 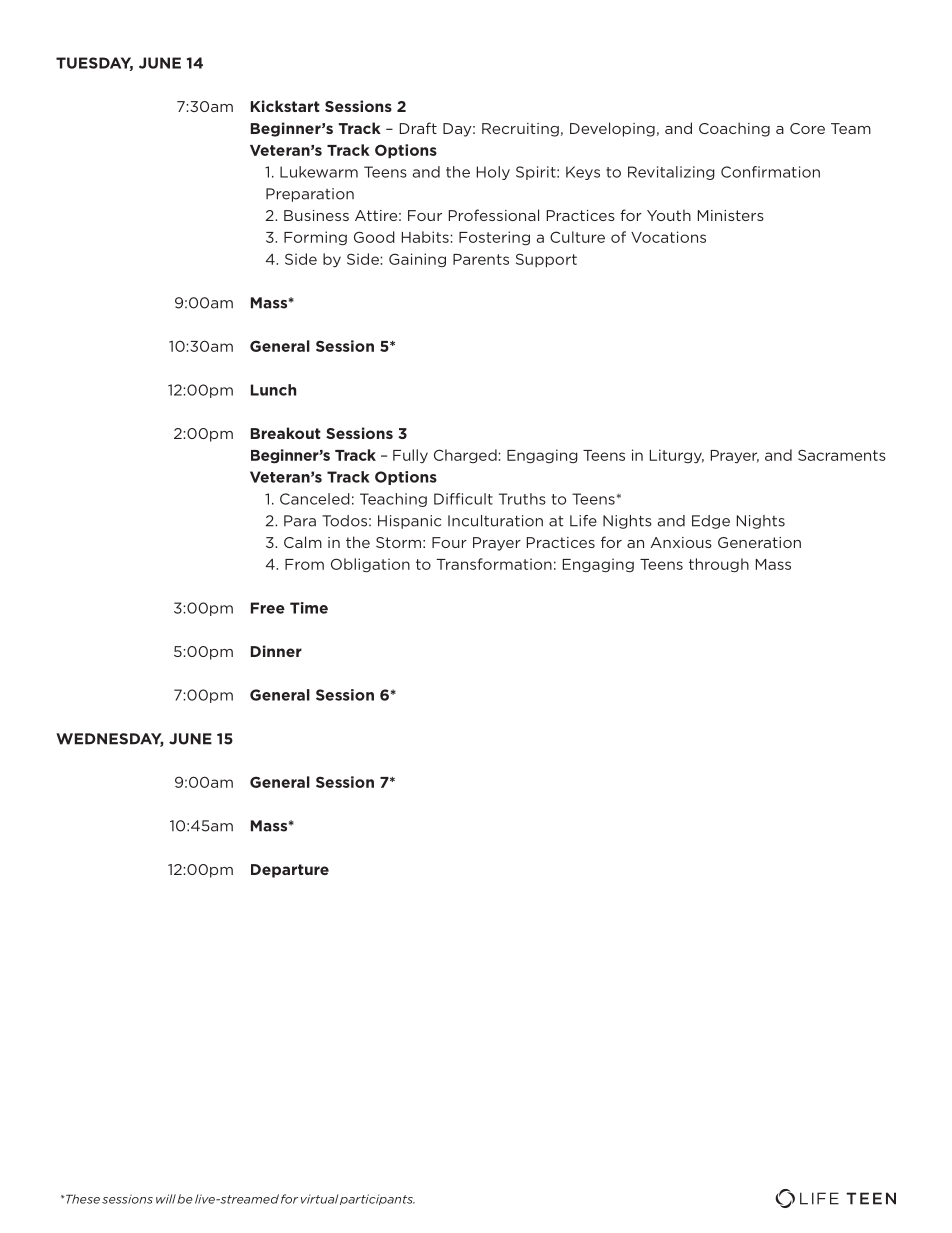 What do you see at coordinates (166, 1199) in the document?
I see `will` at bounding box center [166, 1199].
